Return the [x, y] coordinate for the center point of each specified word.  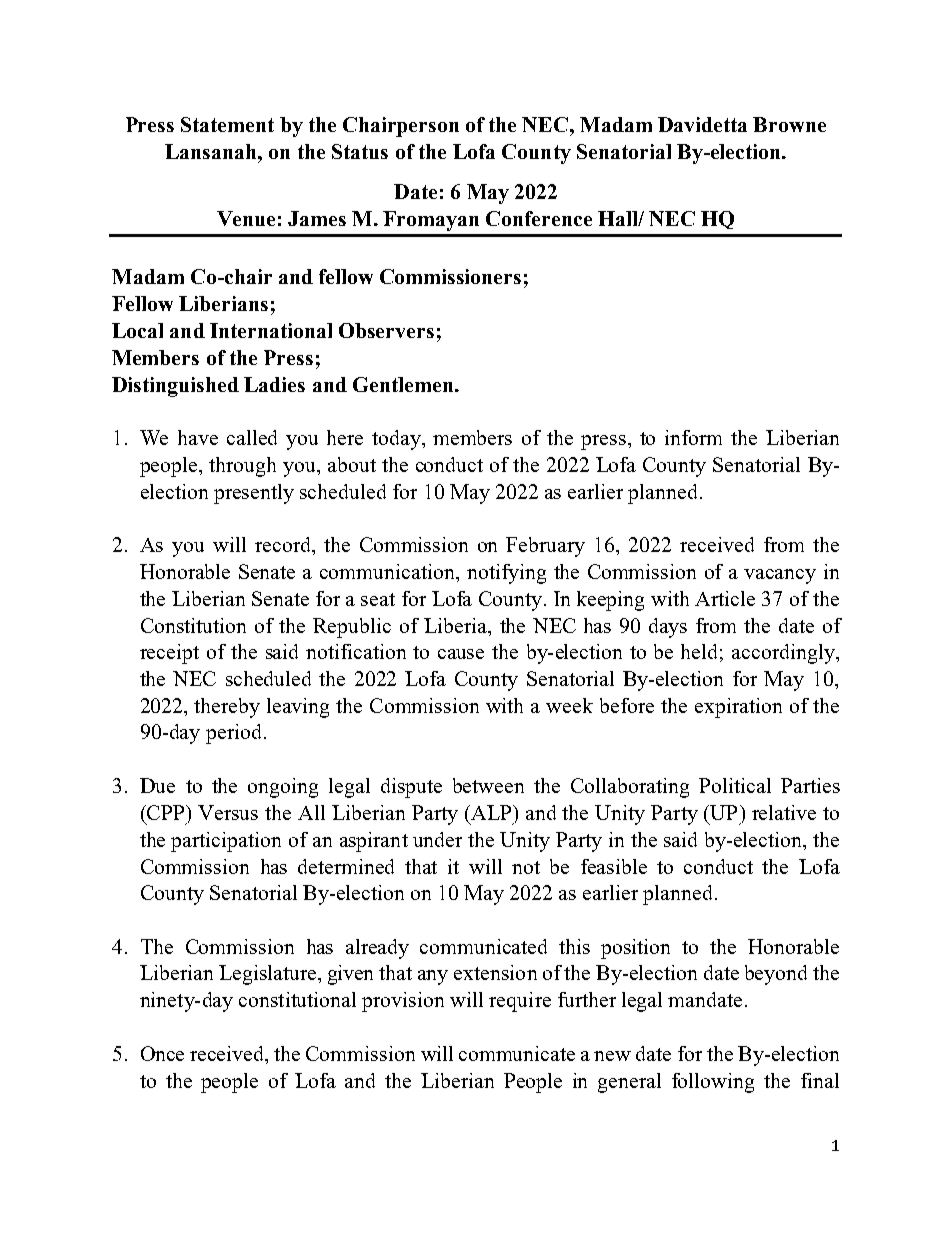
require [520, 1002]
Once [162, 1053]
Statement [227, 124]
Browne [789, 124]
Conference [539, 218]
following [713, 1083]
